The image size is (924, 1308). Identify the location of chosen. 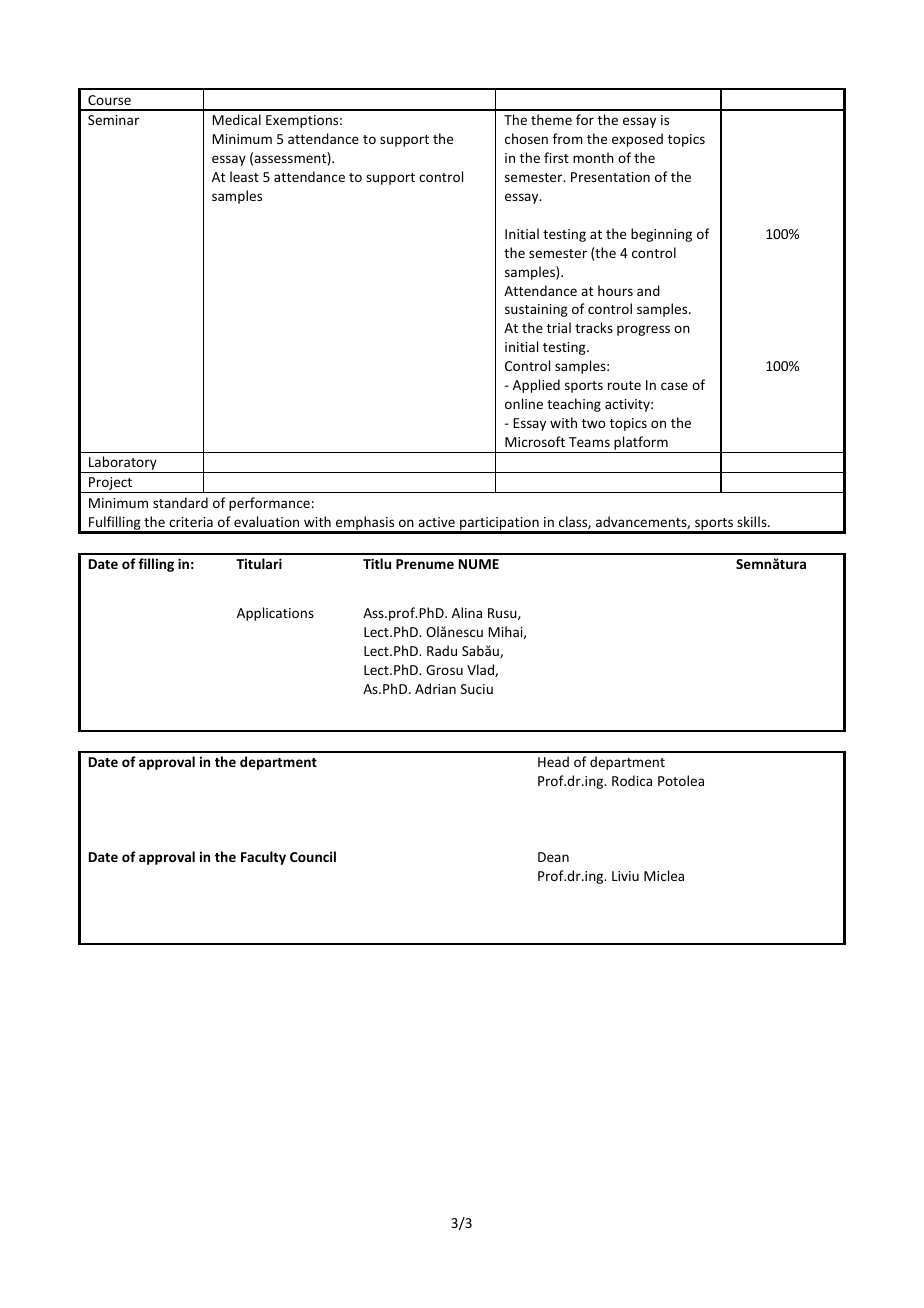
(526, 138).
